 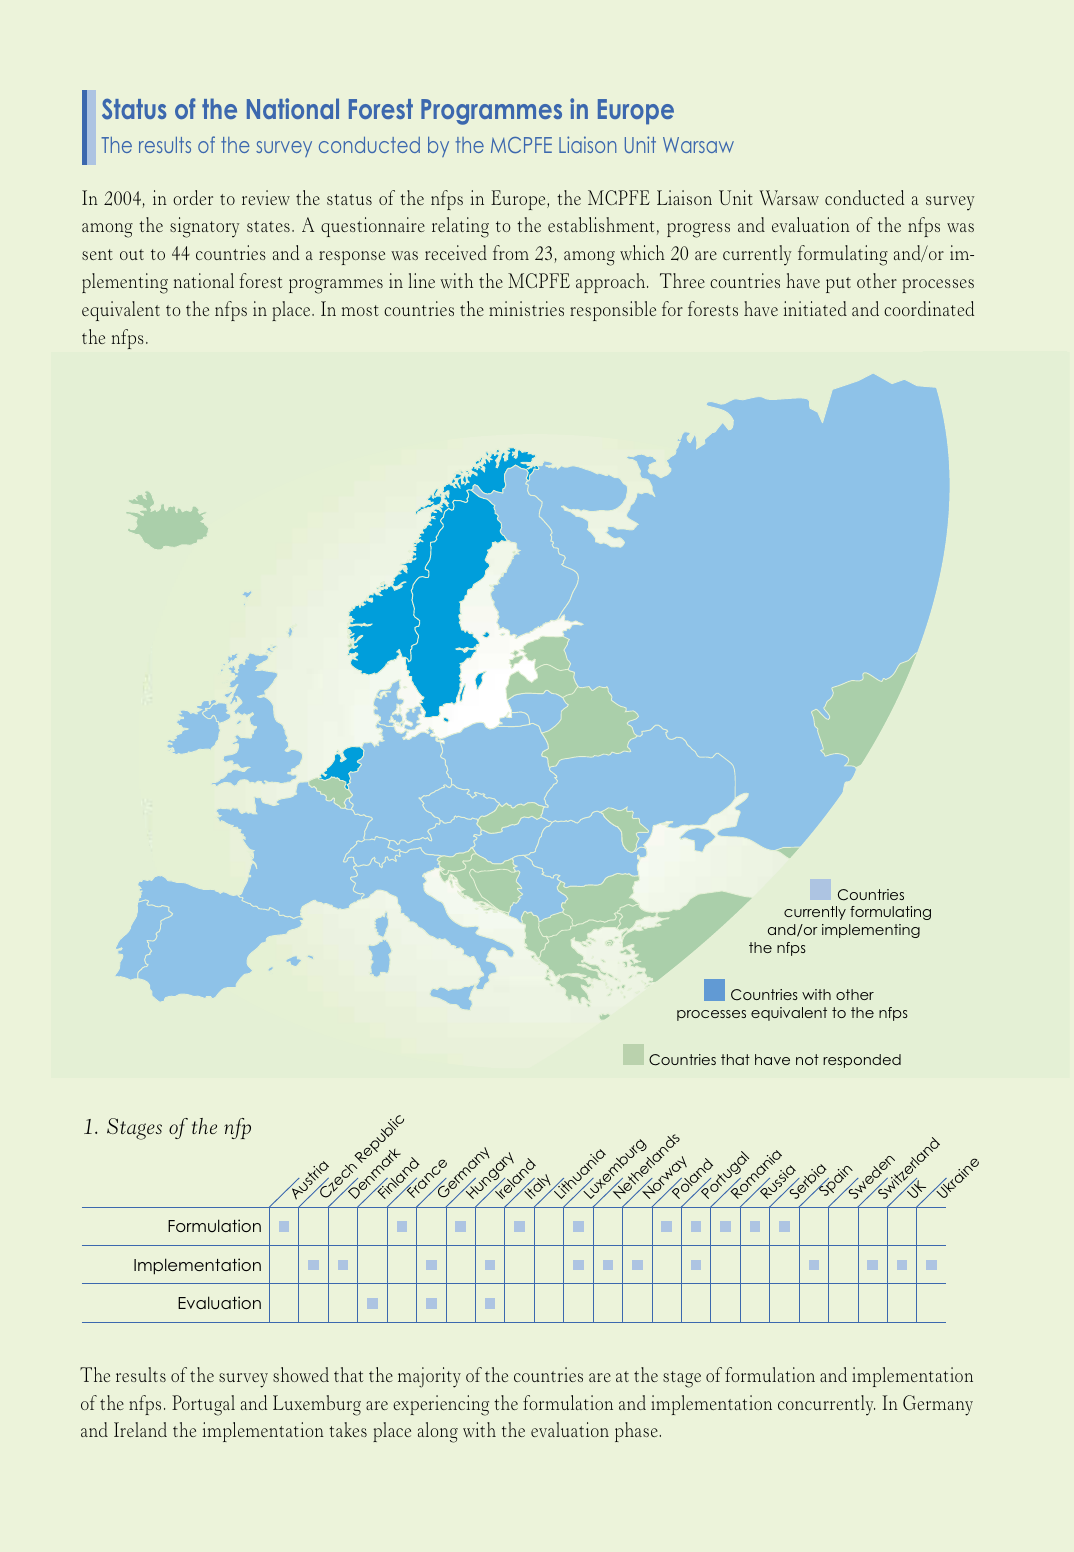 What do you see at coordinates (807, 1059) in the screenshot?
I see `not` at bounding box center [807, 1059].
